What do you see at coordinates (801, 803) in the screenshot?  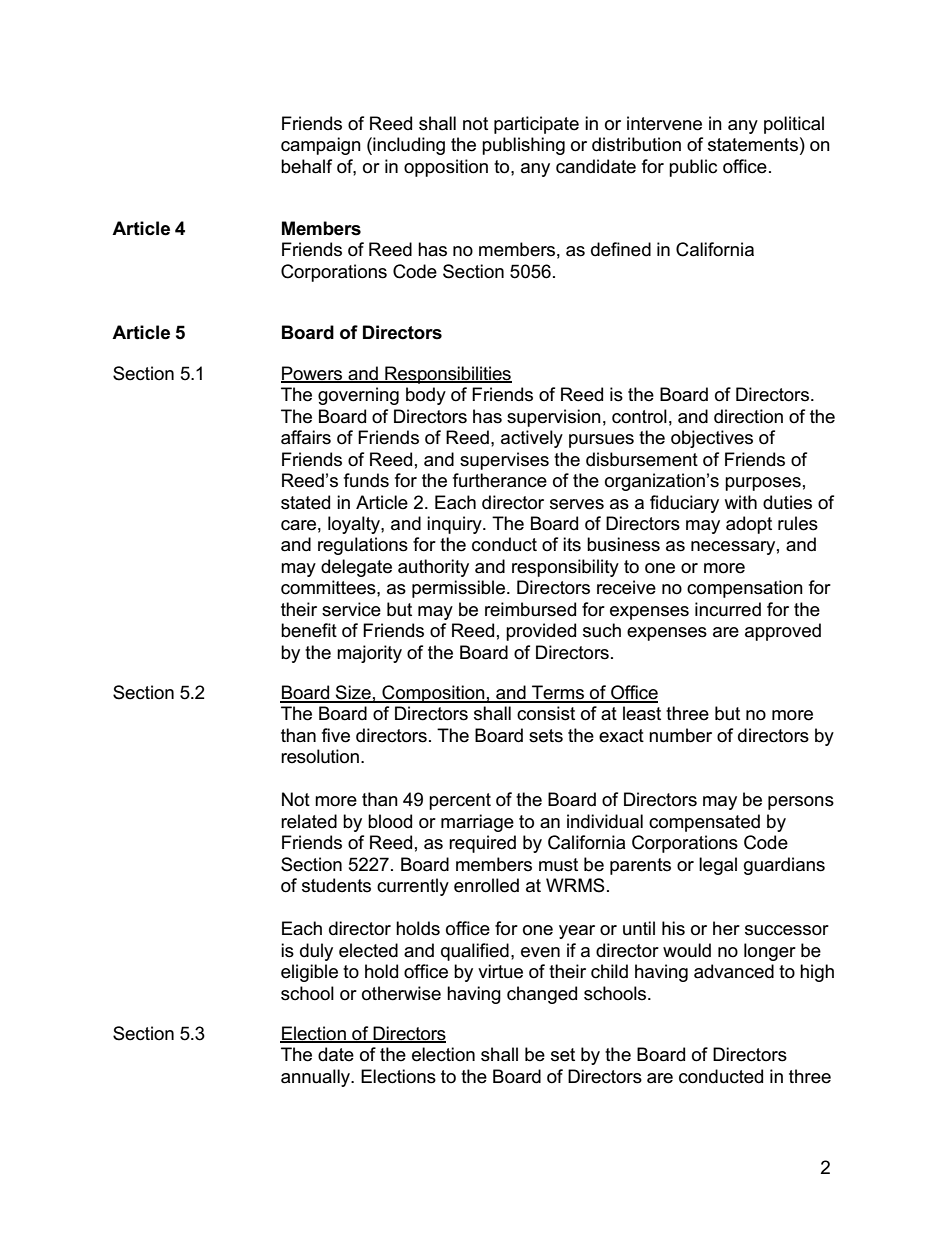 I see `persons` at bounding box center [801, 803].
